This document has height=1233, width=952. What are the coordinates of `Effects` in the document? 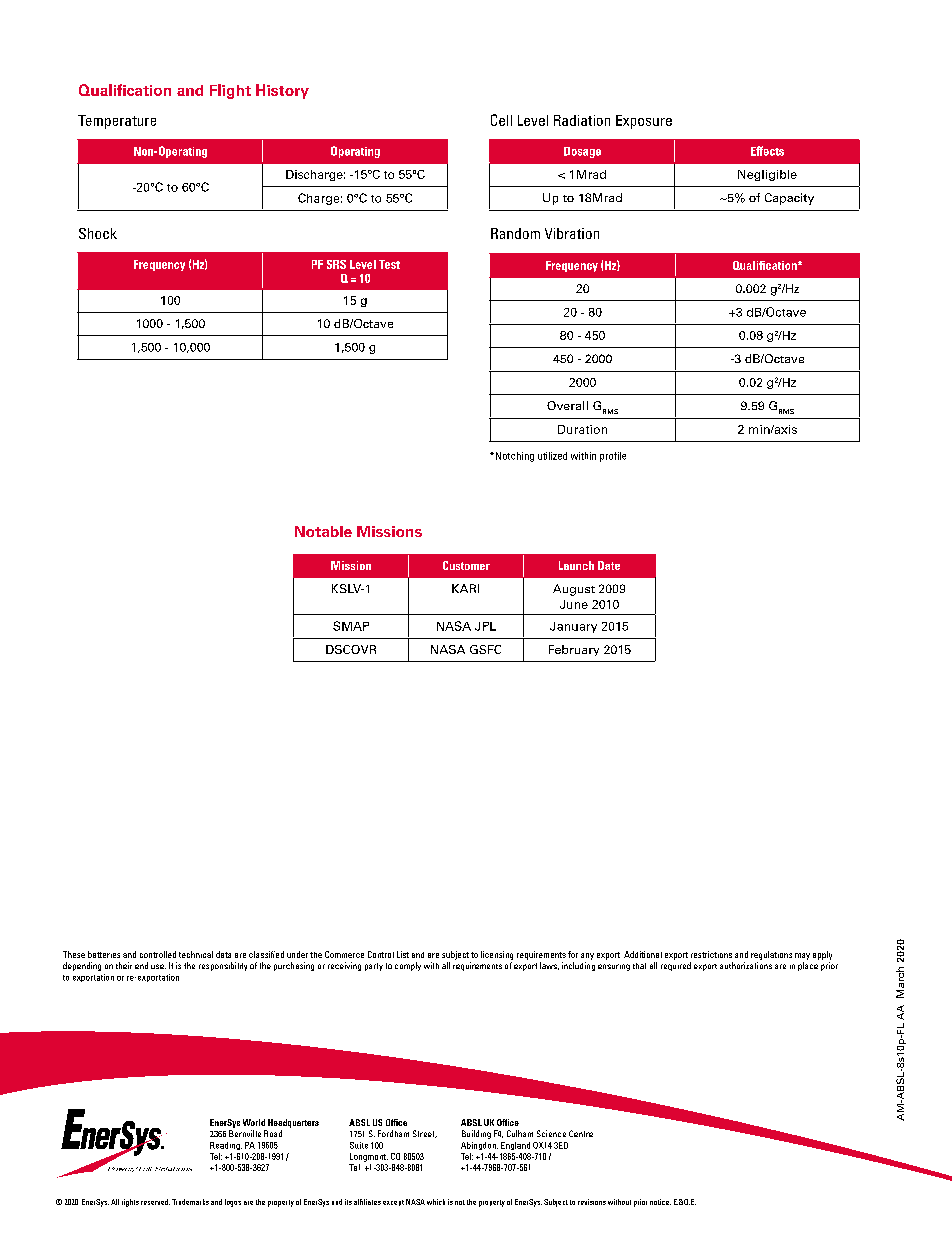 It's located at (767, 151).
